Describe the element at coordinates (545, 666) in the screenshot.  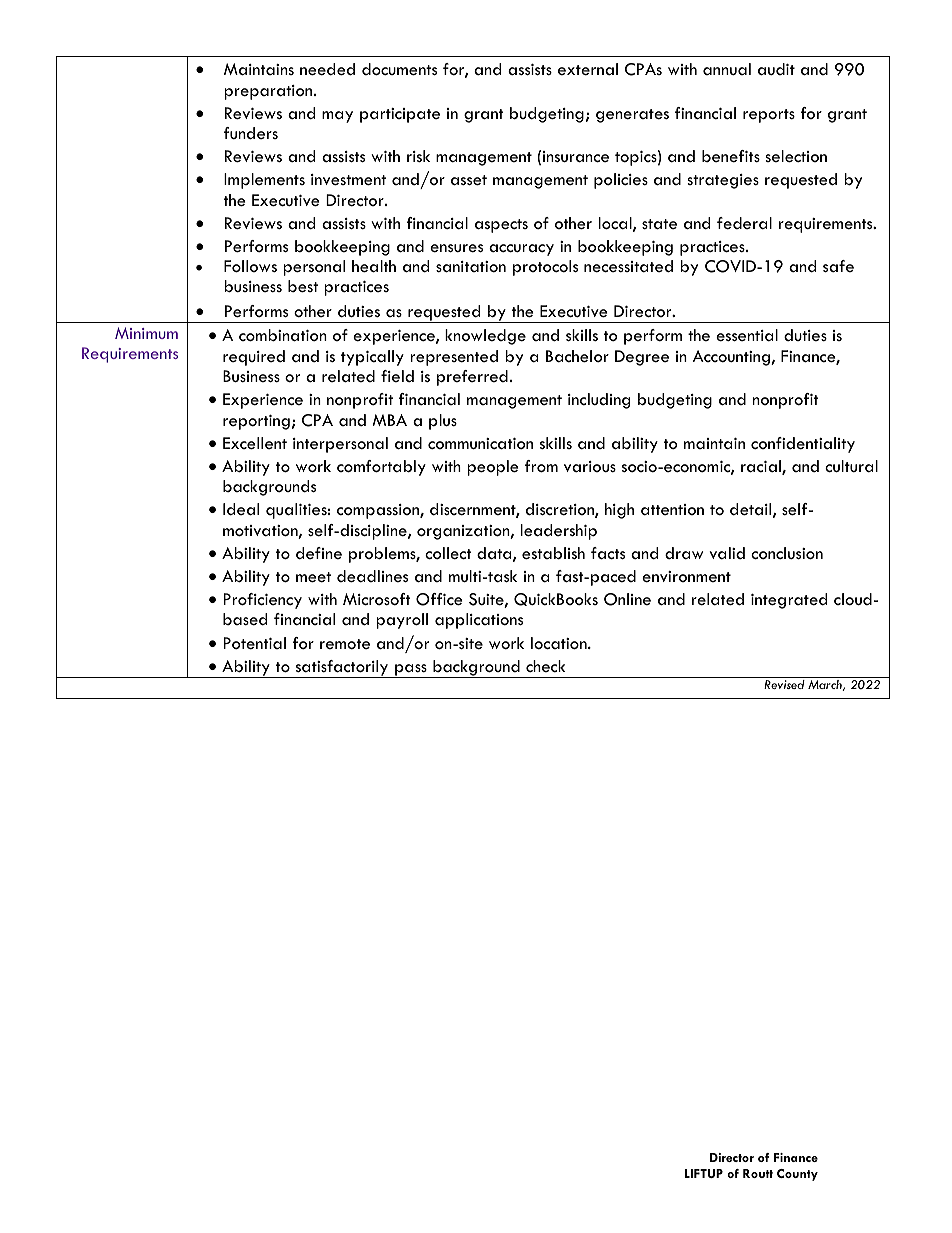
I see `check` at that location.
